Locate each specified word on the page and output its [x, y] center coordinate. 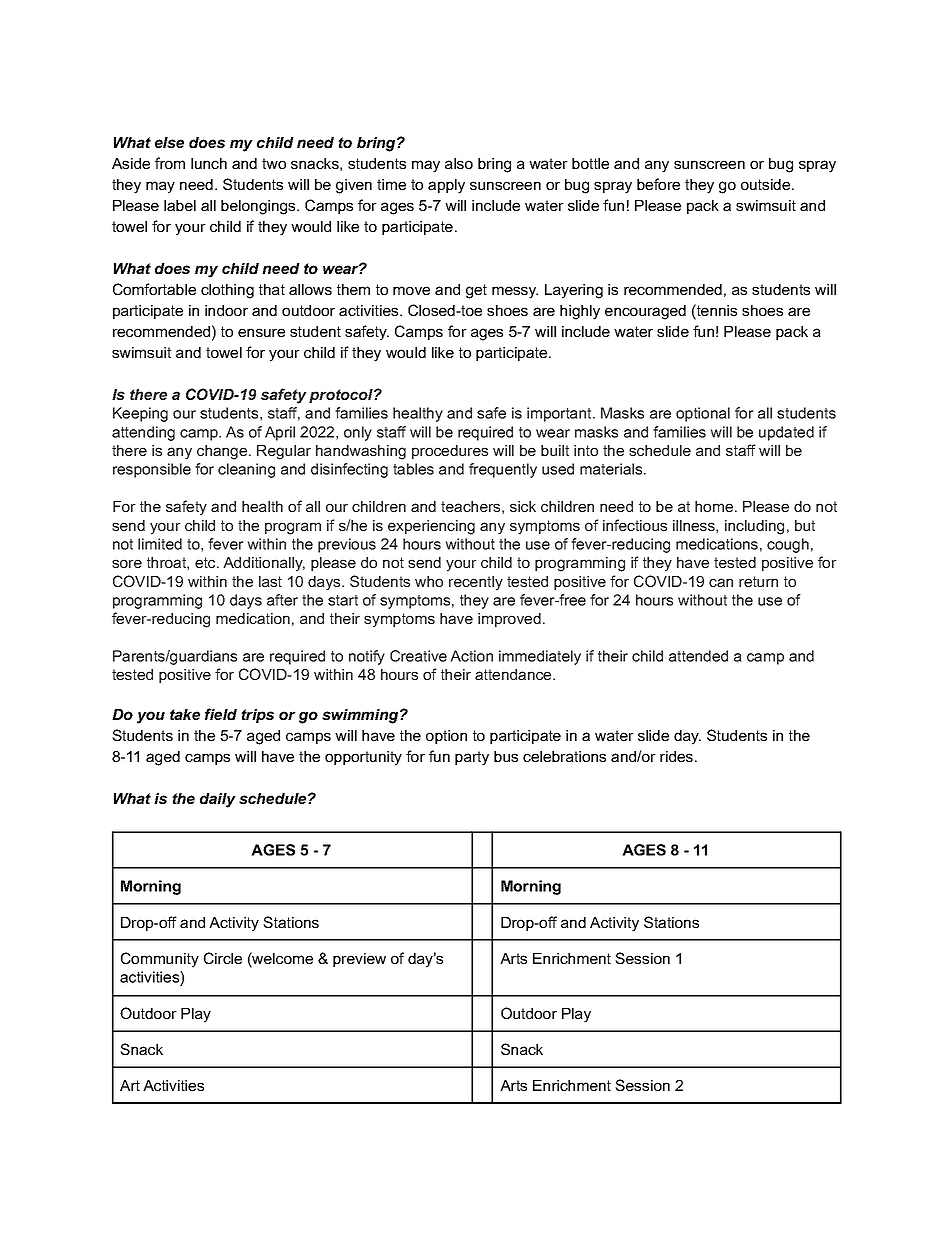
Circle [223, 958]
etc [206, 562]
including [754, 527]
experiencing [431, 527]
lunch [209, 163]
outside [765, 184]
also [459, 163]
